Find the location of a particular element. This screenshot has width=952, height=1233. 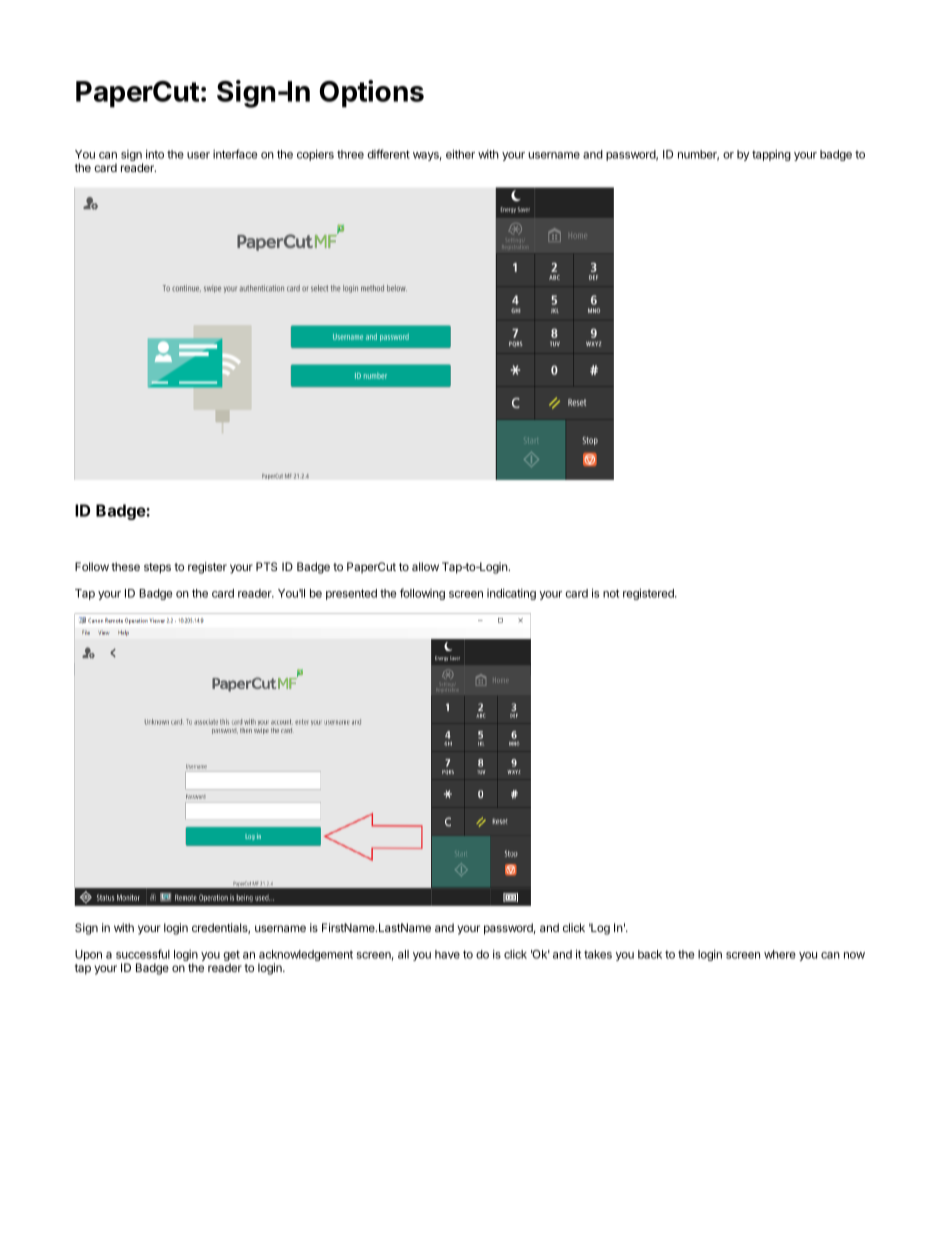

have is located at coordinates (447, 954).
